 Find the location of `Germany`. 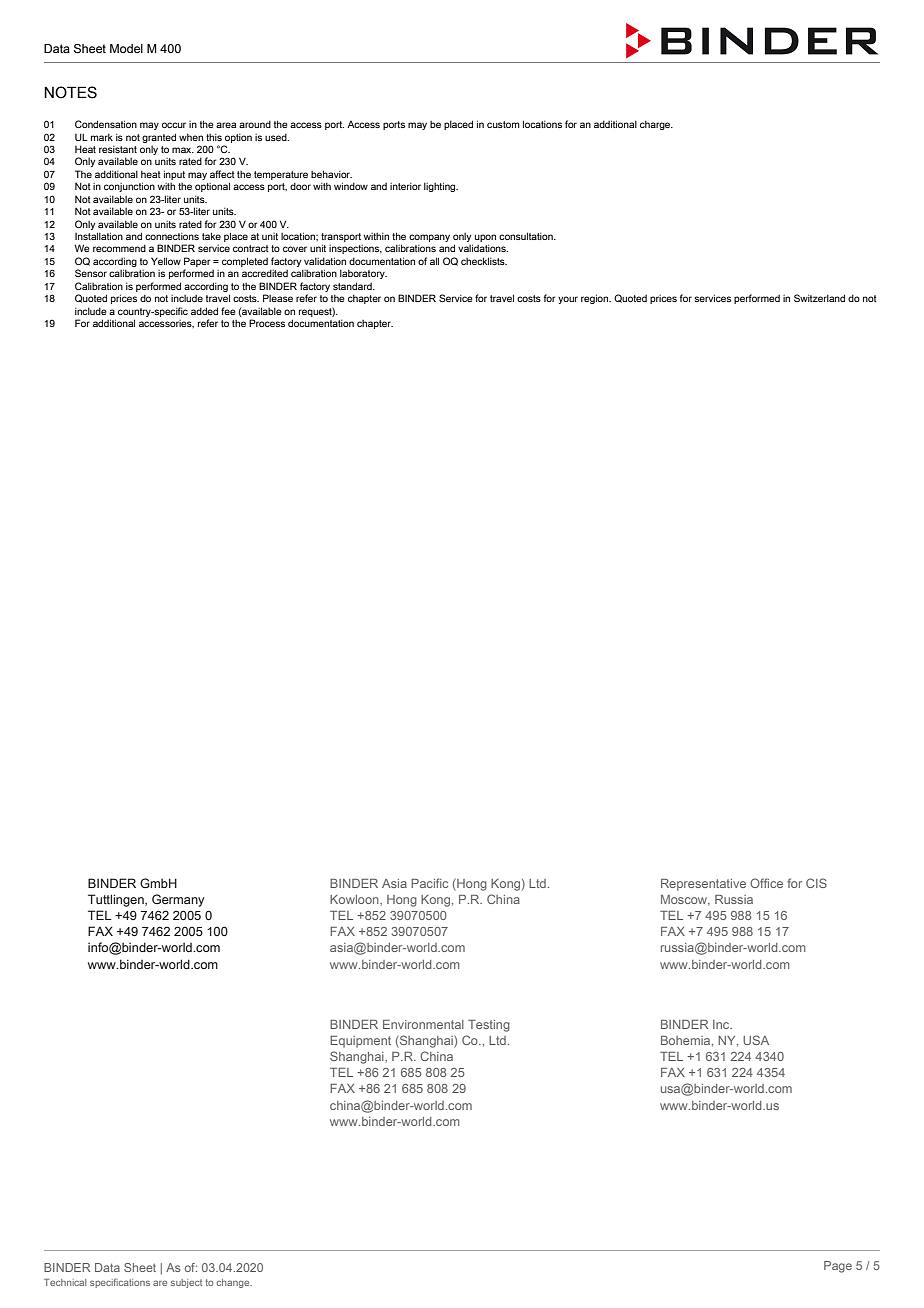

Germany is located at coordinates (178, 900).
